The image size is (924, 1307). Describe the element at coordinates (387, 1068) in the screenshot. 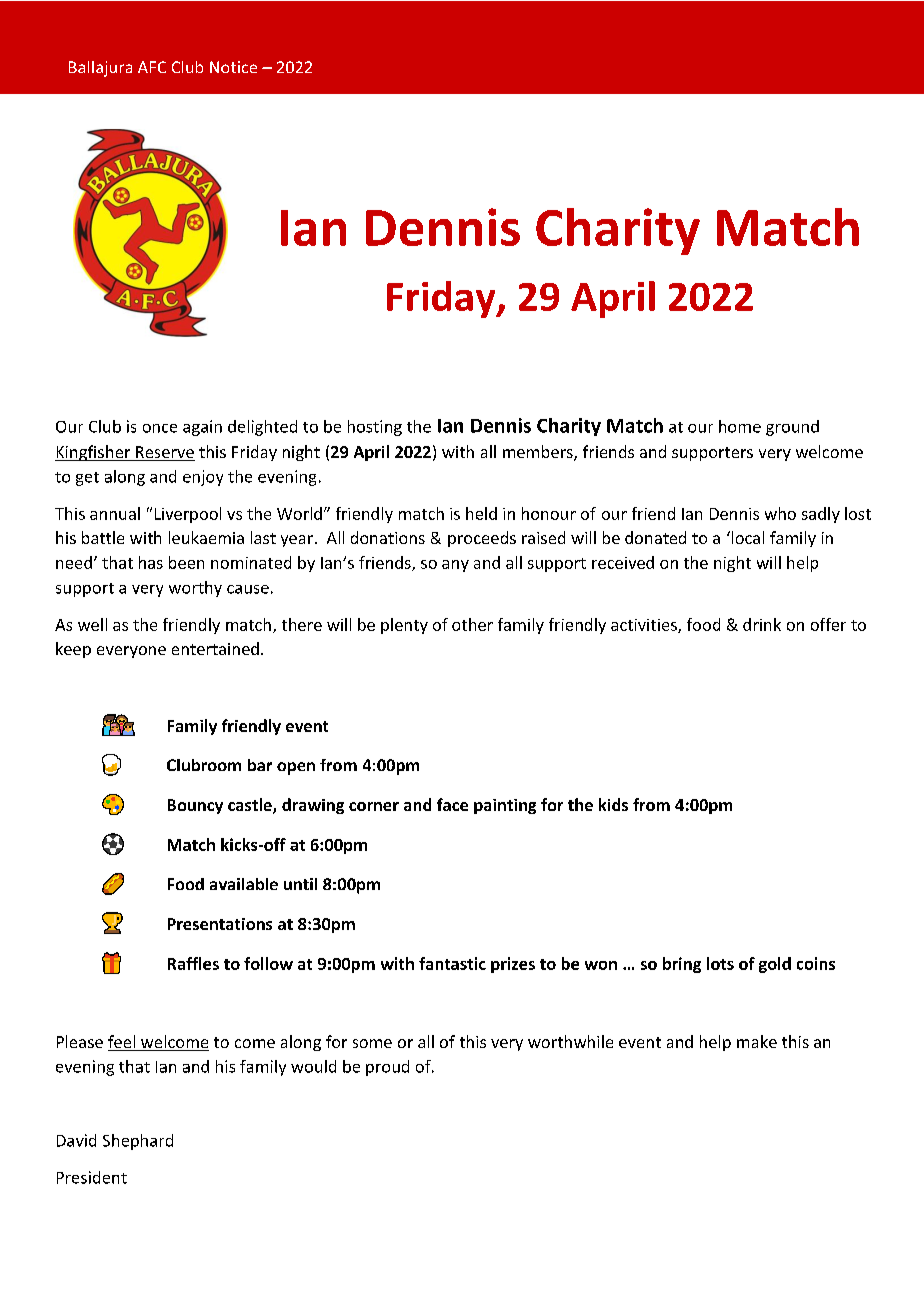

I see `proud` at that location.
